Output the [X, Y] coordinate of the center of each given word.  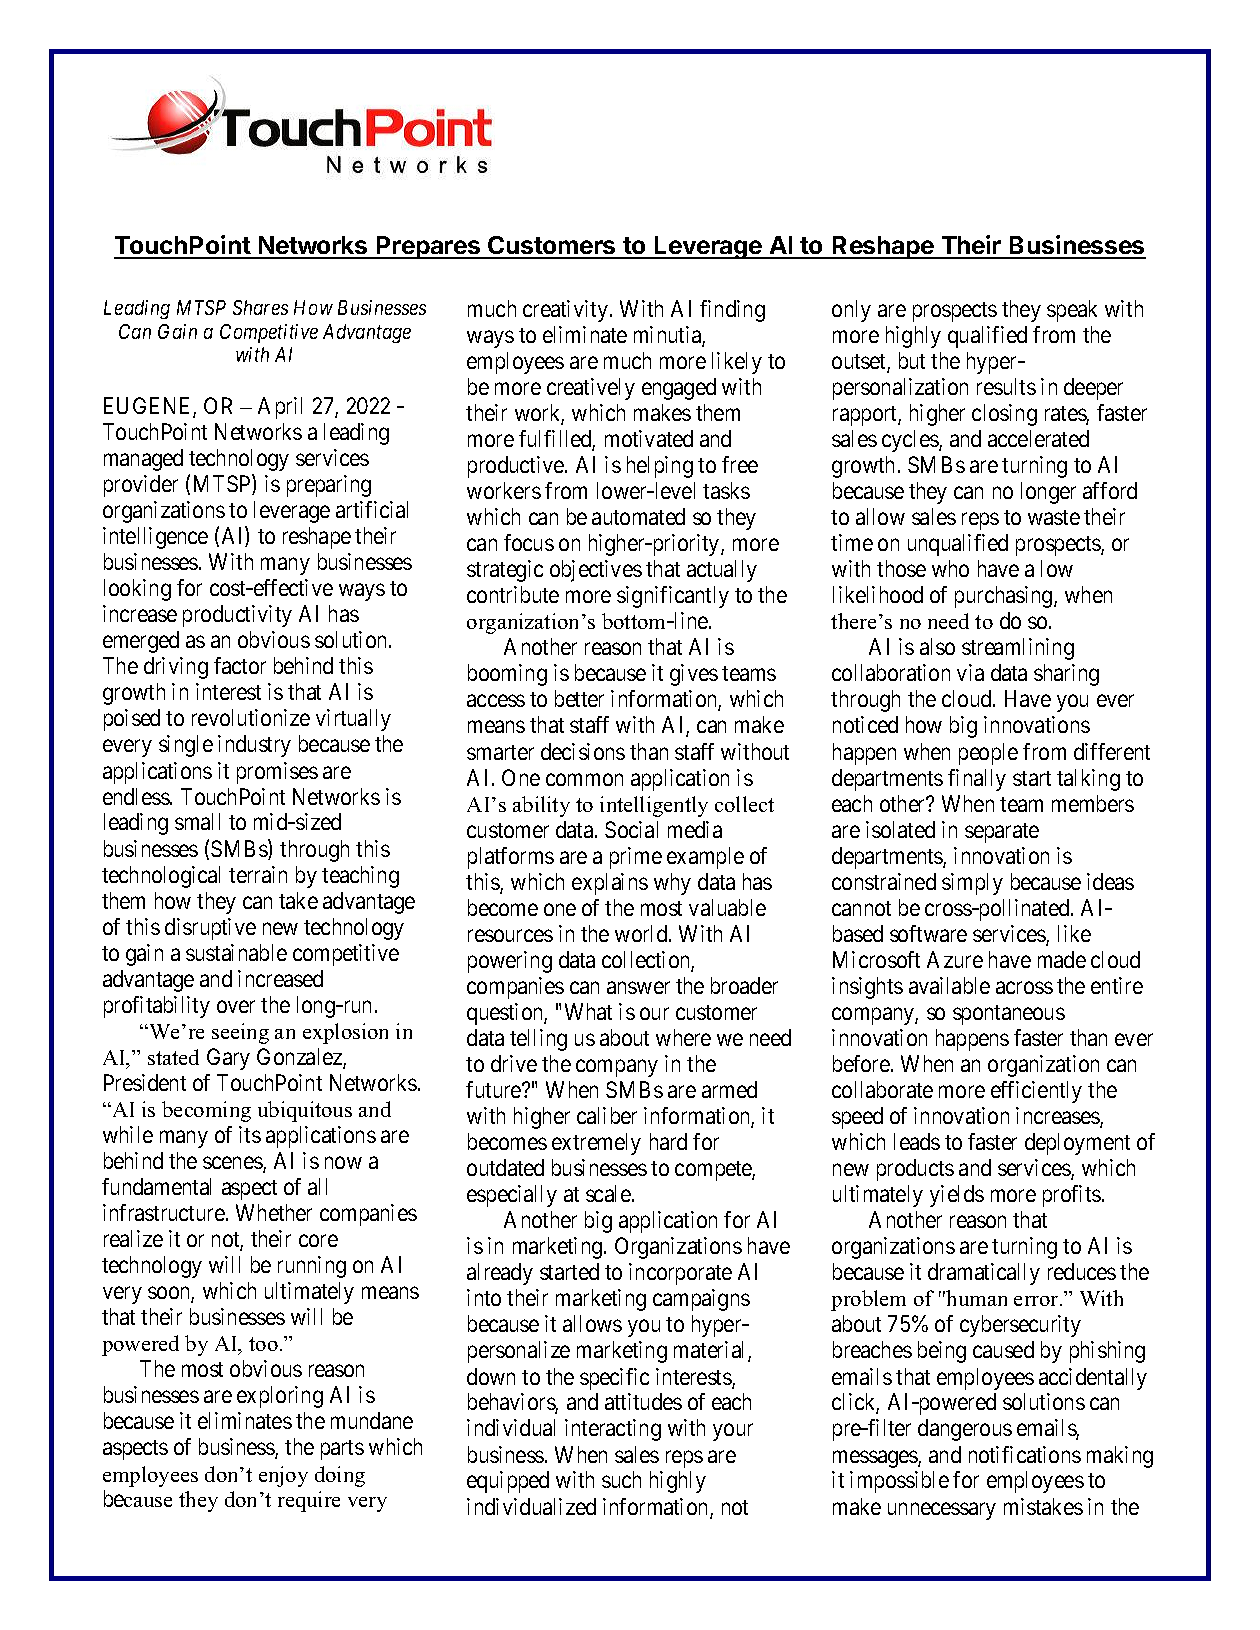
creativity [565, 311]
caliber [607, 1115]
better [579, 698]
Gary [228, 1059]
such [621, 1479]
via [970, 672]
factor [240, 665]
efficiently [1036, 1092]
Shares [260, 307]
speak [1072, 311]
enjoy [283, 1476]
